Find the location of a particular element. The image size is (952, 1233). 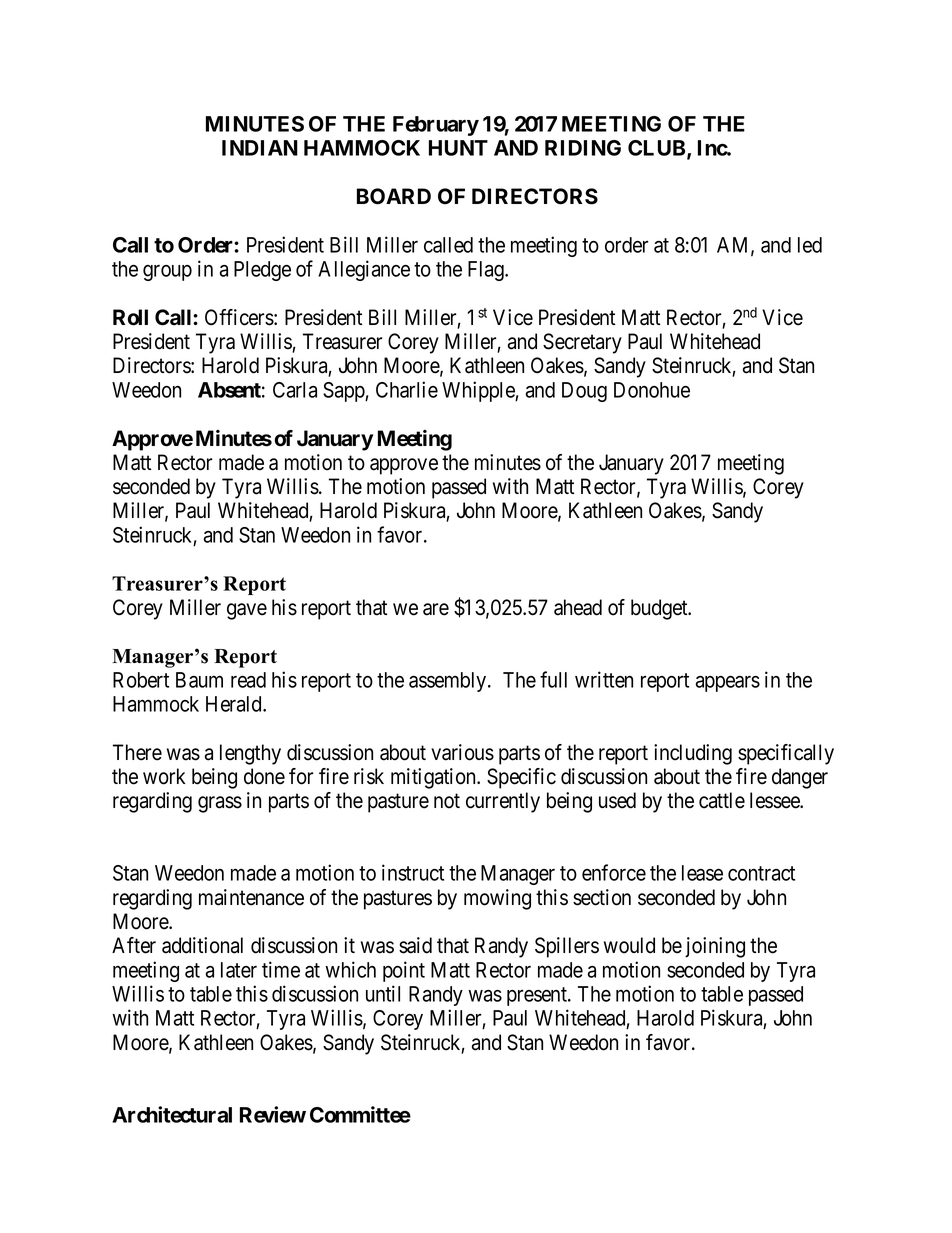

INDIAN is located at coordinates (260, 148).
